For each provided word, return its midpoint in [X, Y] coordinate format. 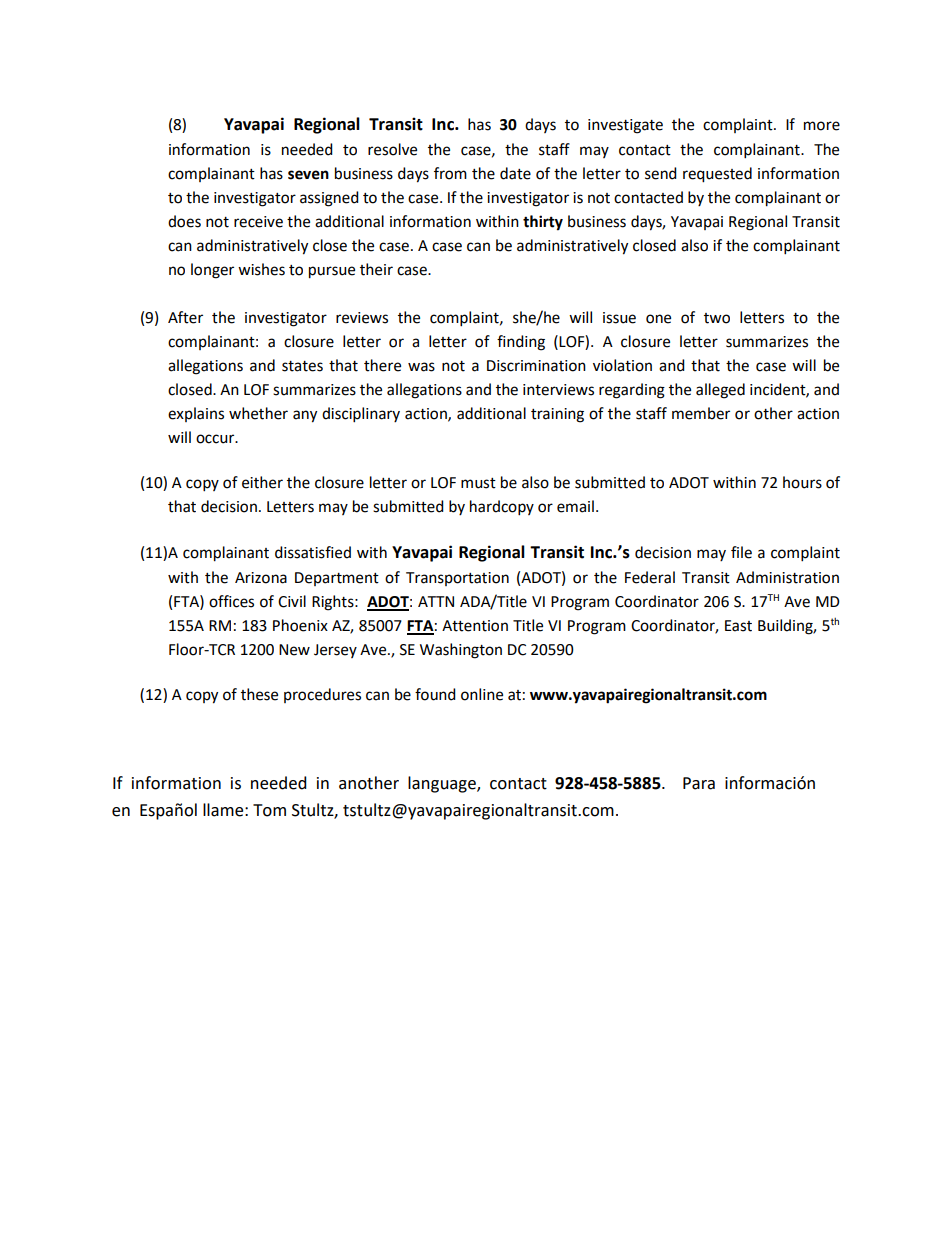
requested [717, 175]
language [443, 784]
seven [308, 175]
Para [699, 783]
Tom [269, 810]
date [515, 173]
